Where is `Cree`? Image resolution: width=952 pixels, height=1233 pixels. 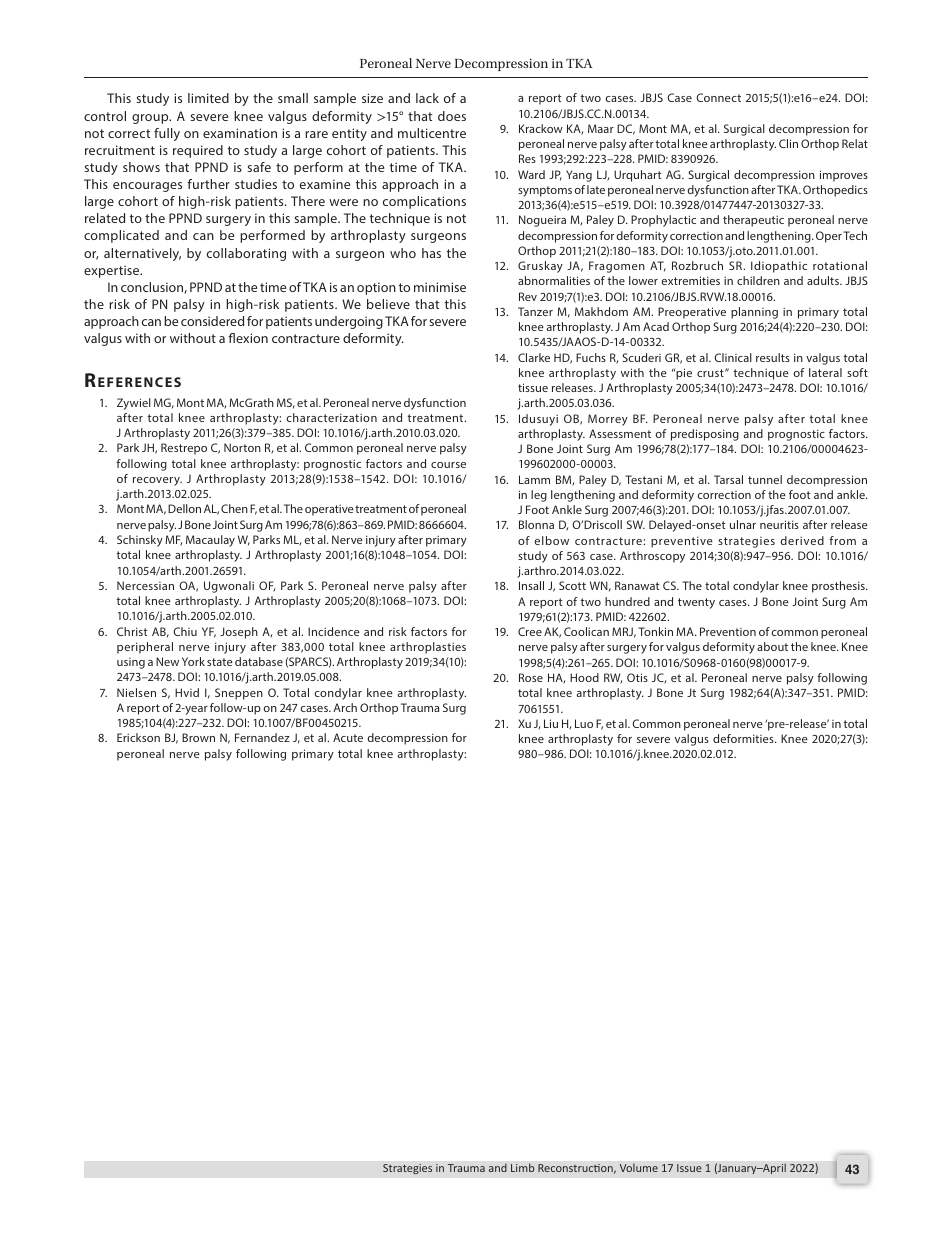
Cree is located at coordinates (530, 631).
